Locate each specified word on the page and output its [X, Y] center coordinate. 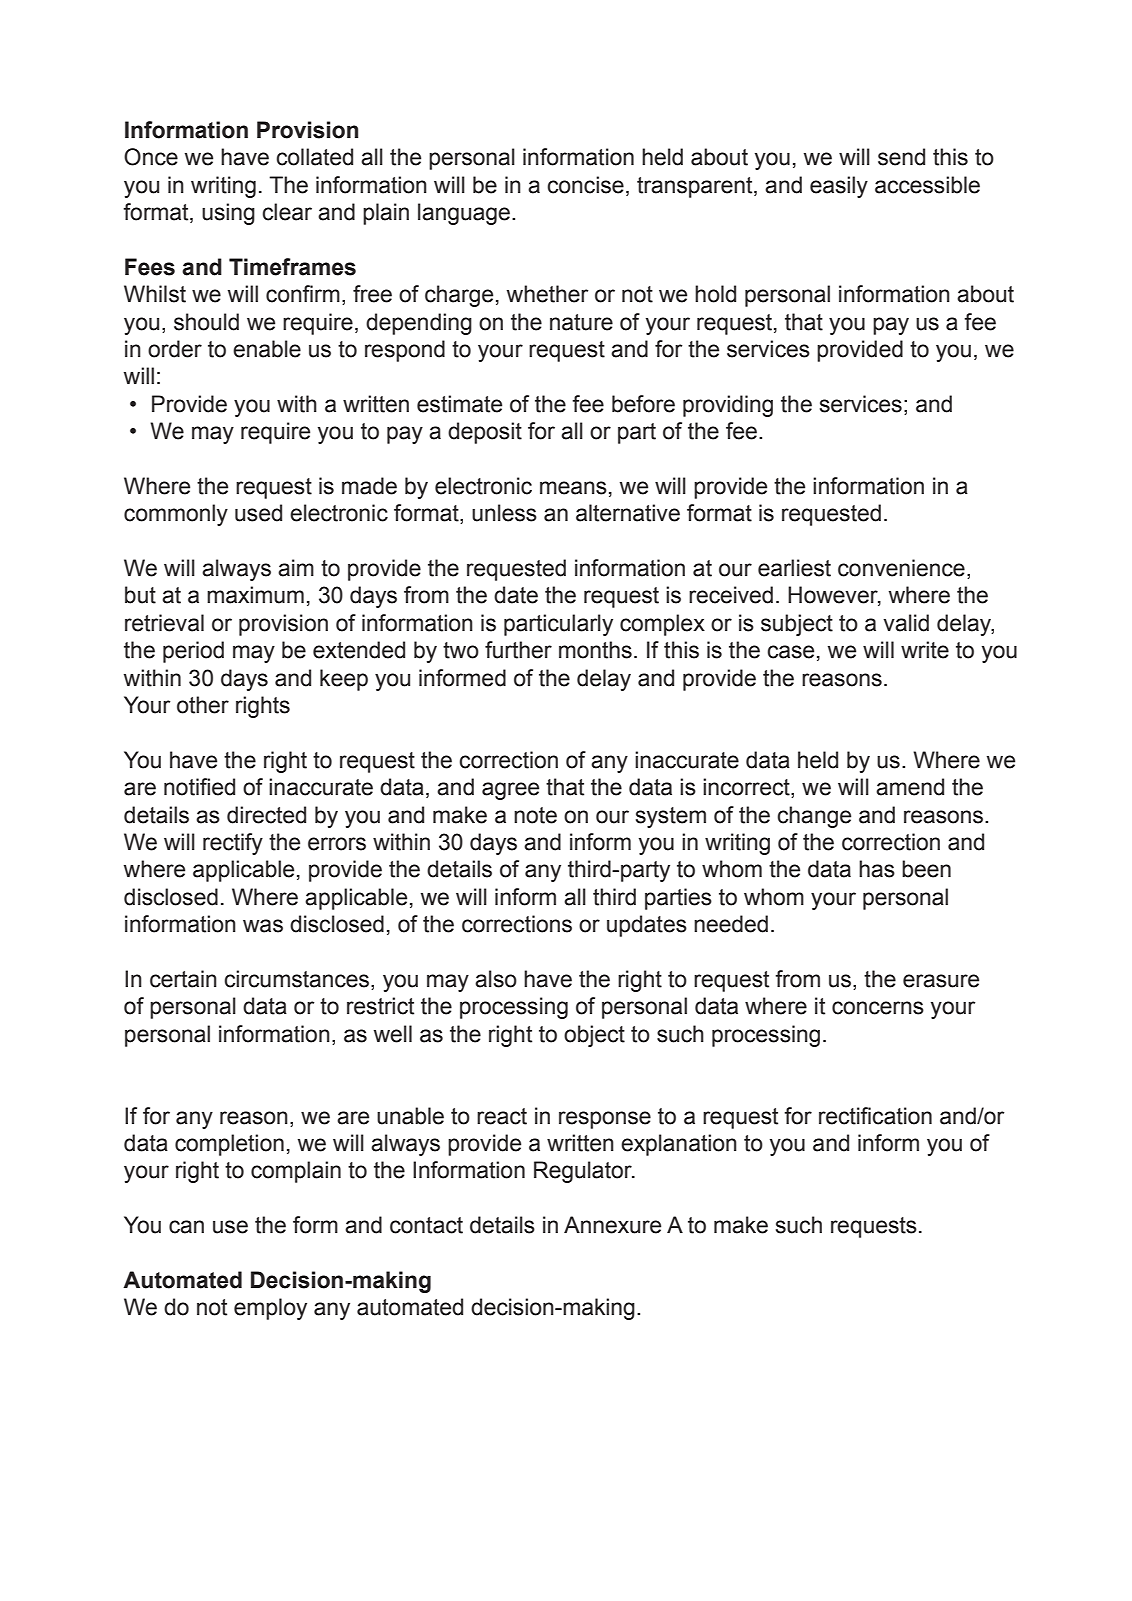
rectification [875, 1116]
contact [426, 1225]
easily [839, 187]
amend [910, 787]
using [228, 214]
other [203, 705]
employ [270, 1309]
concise [586, 185]
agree [510, 791]
